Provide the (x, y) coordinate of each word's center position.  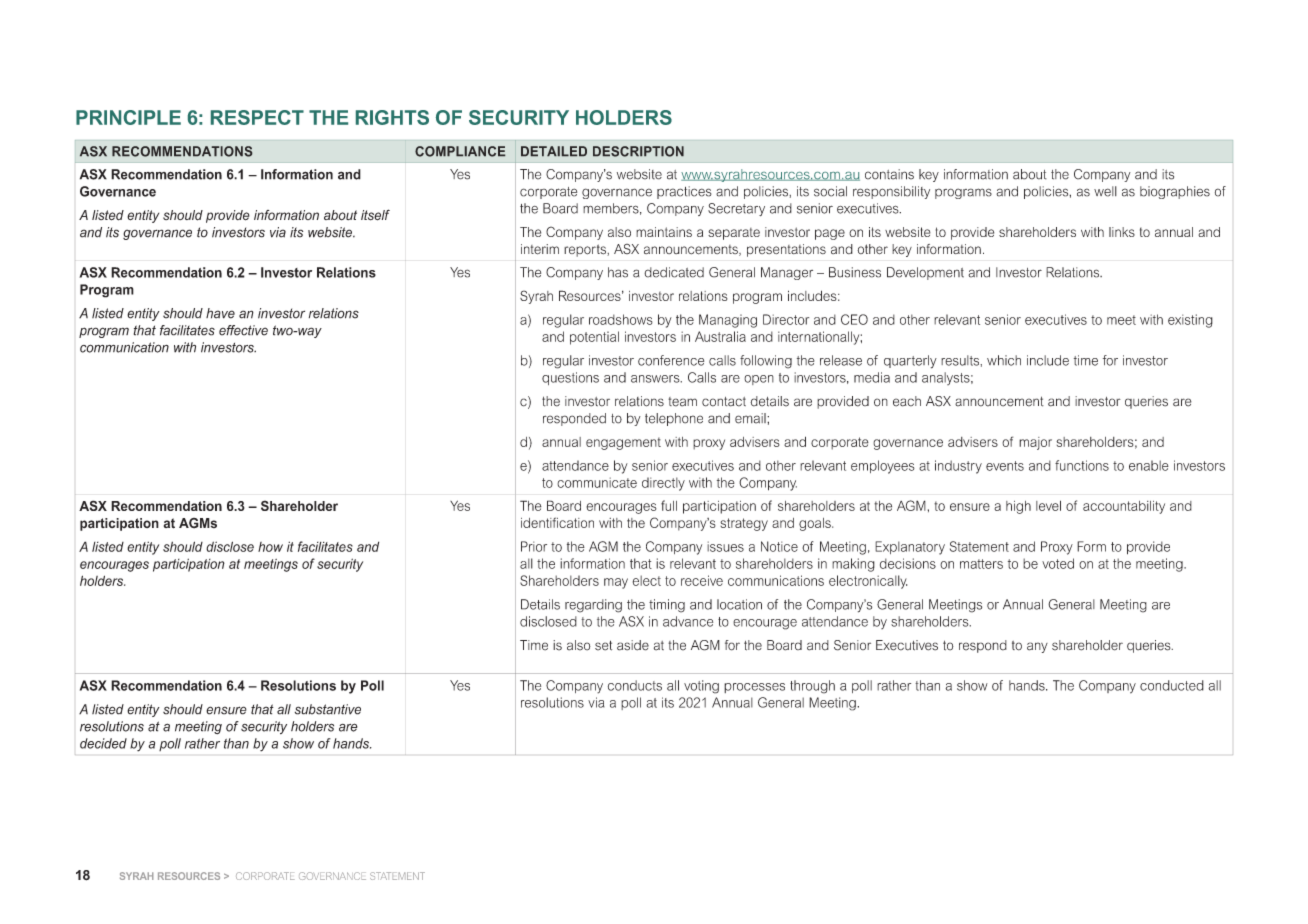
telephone (674, 419)
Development (925, 273)
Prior (534, 546)
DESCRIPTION (638, 151)
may (616, 583)
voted (1058, 563)
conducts (635, 685)
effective (243, 330)
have (220, 313)
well (1105, 191)
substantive (328, 709)
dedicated (674, 272)
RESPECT (257, 117)
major (1035, 443)
